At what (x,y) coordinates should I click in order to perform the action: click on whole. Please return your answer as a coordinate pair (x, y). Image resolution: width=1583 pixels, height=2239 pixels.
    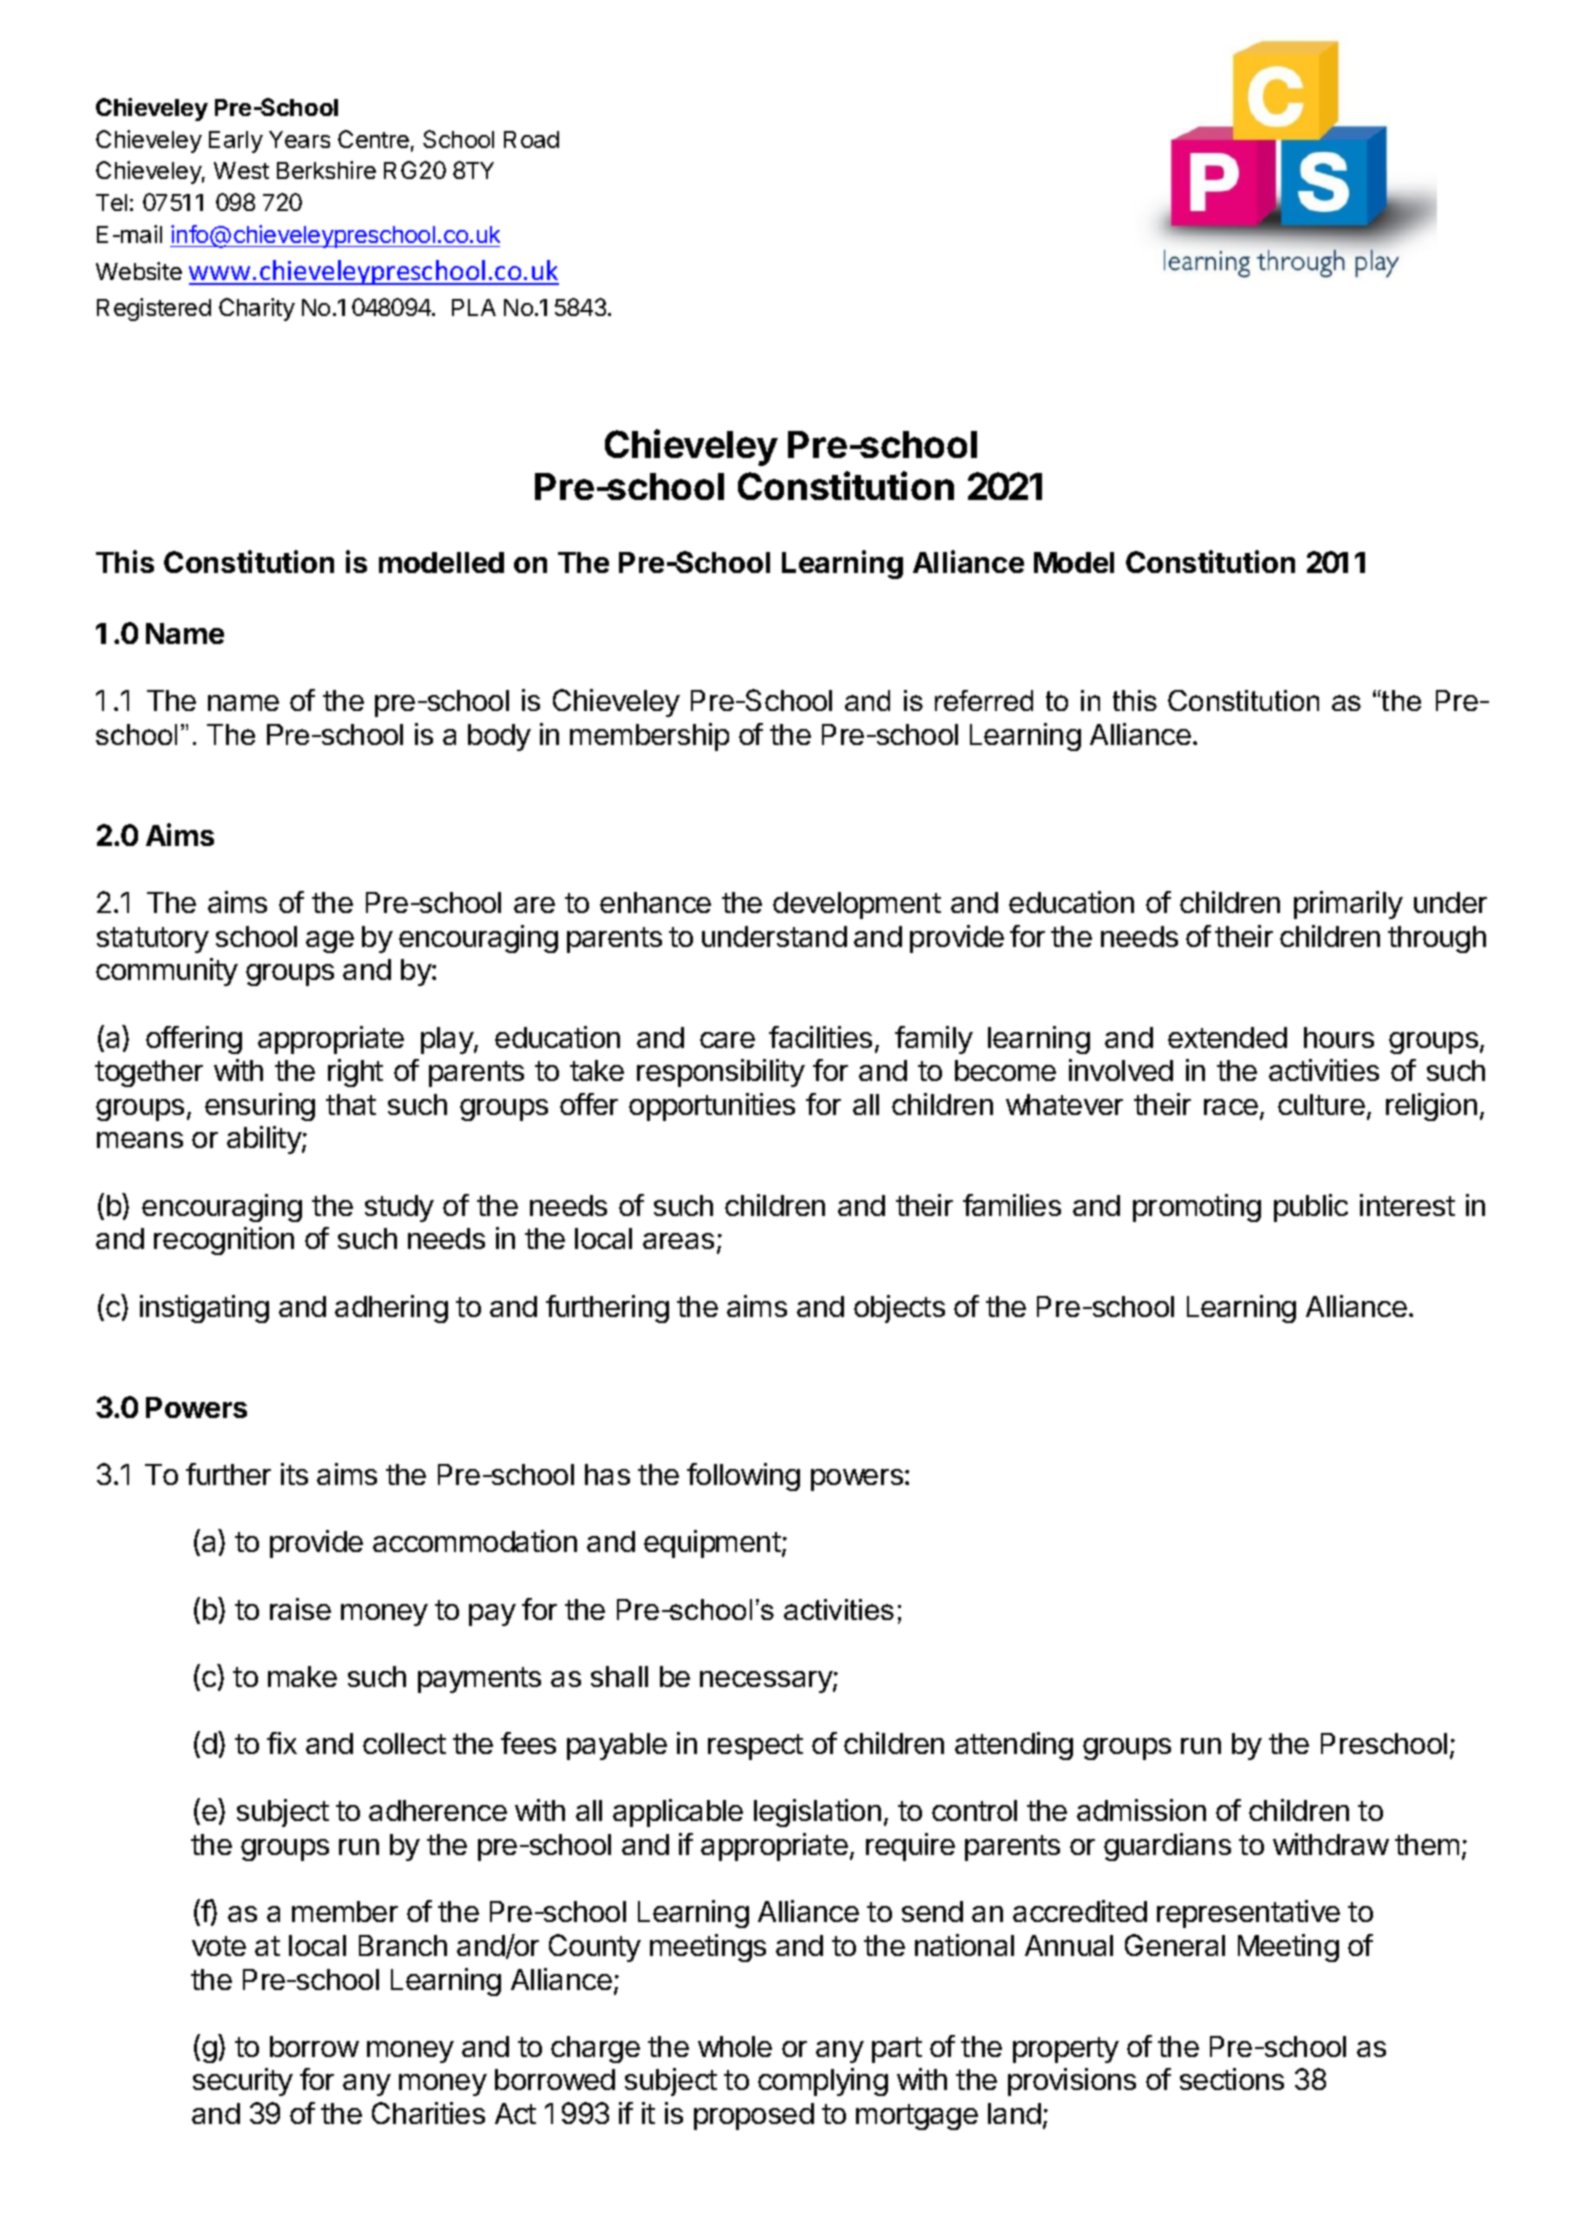
    Looking at the image, I should click on (735, 2046).
